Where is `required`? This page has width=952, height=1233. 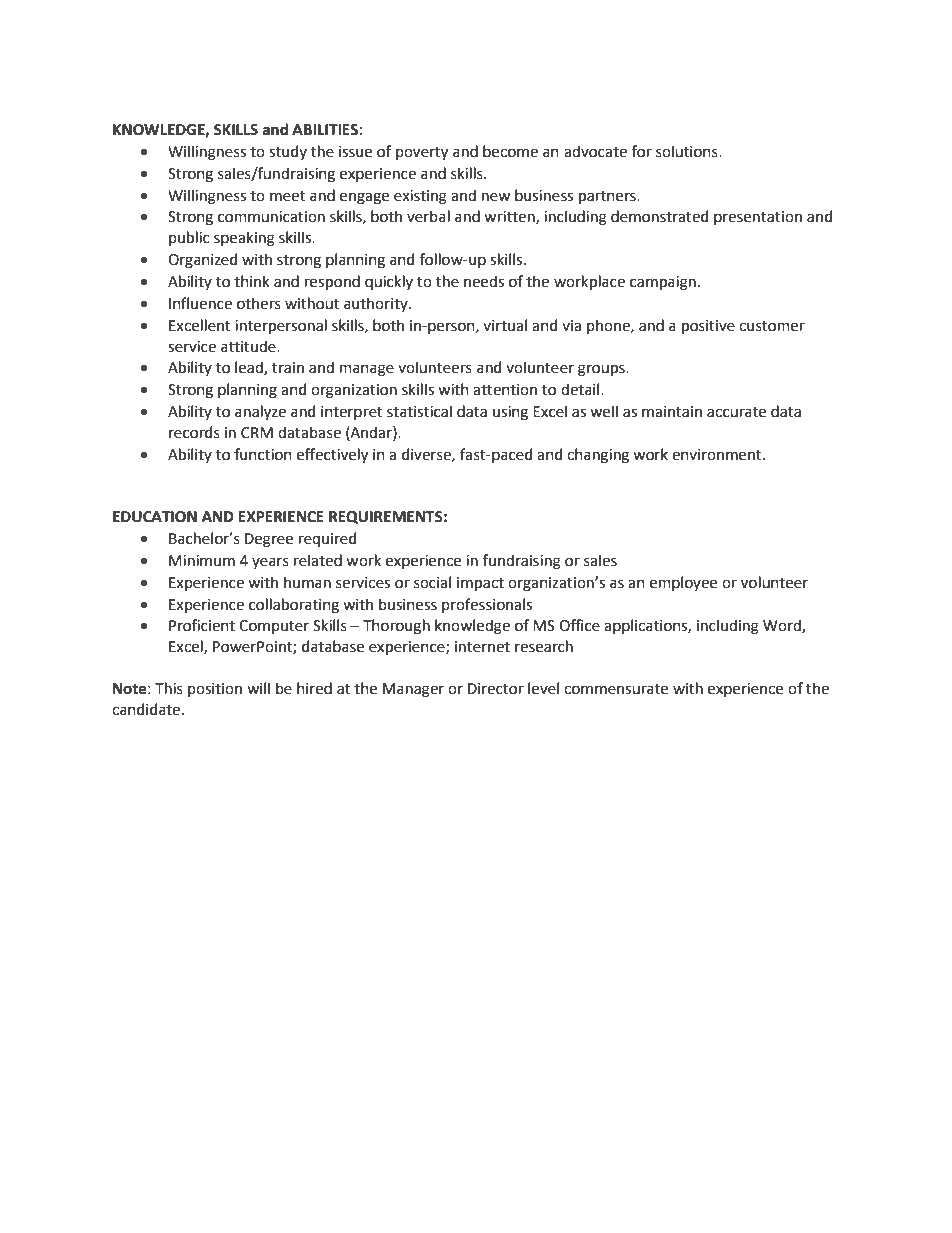 required is located at coordinates (327, 539).
